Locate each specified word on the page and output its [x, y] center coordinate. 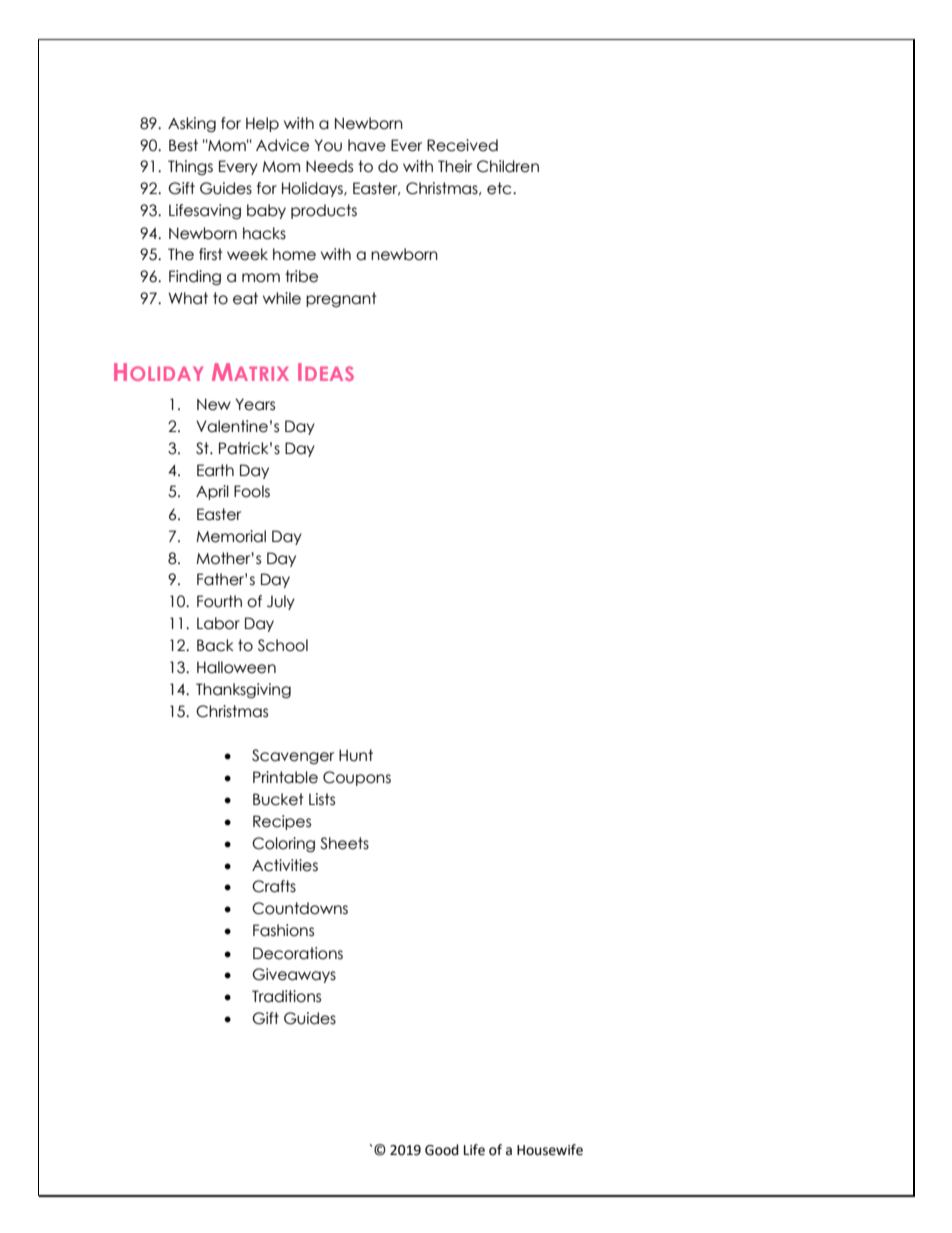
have [367, 145]
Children [508, 166]
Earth [215, 470]
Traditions [286, 996]
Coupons [357, 778]
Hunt [356, 755]
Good [442, 1150]
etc [500, 188]
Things [190, 167]
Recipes [282, 822]
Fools [252, 491]
